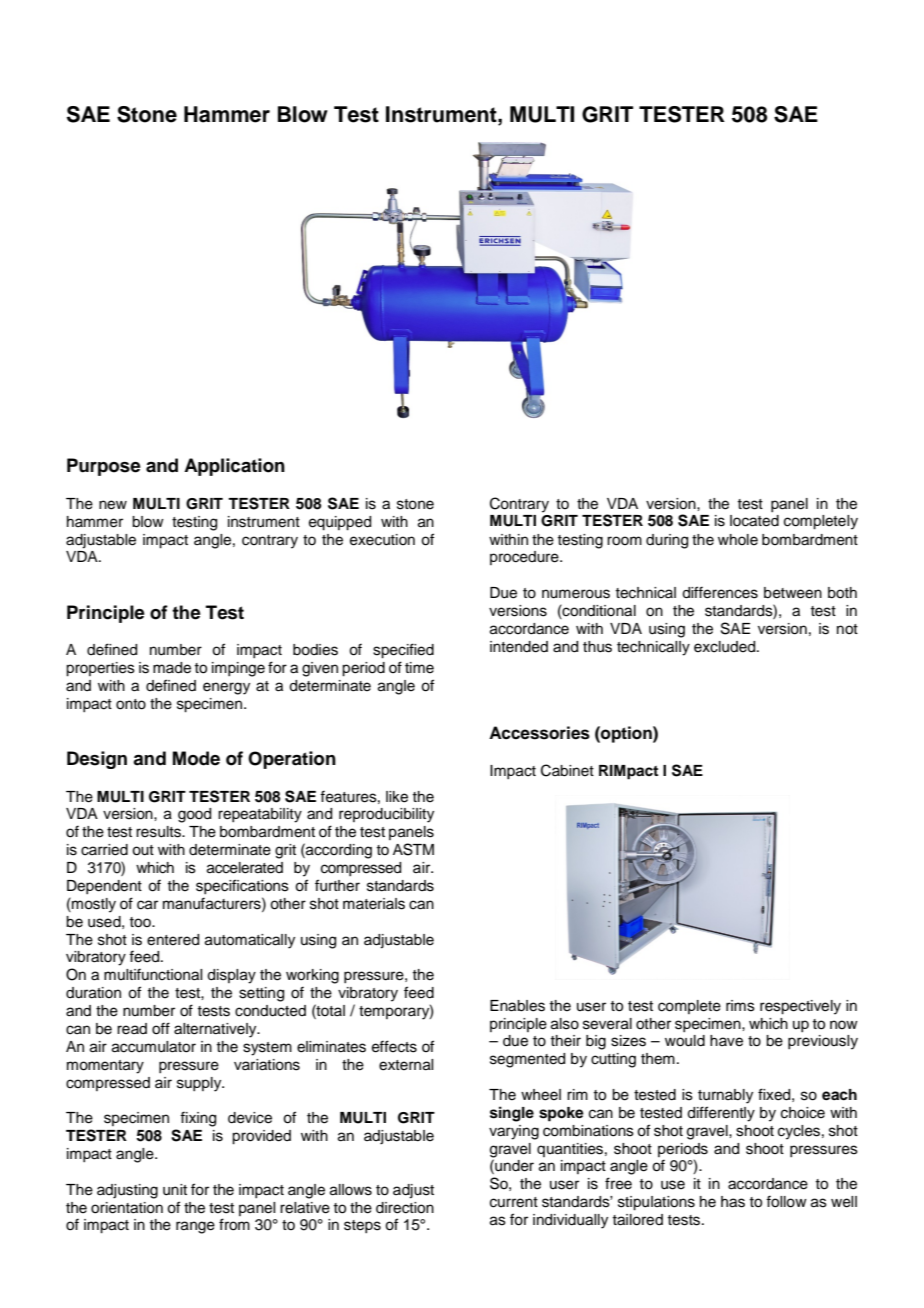 This screenshot has width=924, height=1308. I want to click on Application, so click(234, 467).
